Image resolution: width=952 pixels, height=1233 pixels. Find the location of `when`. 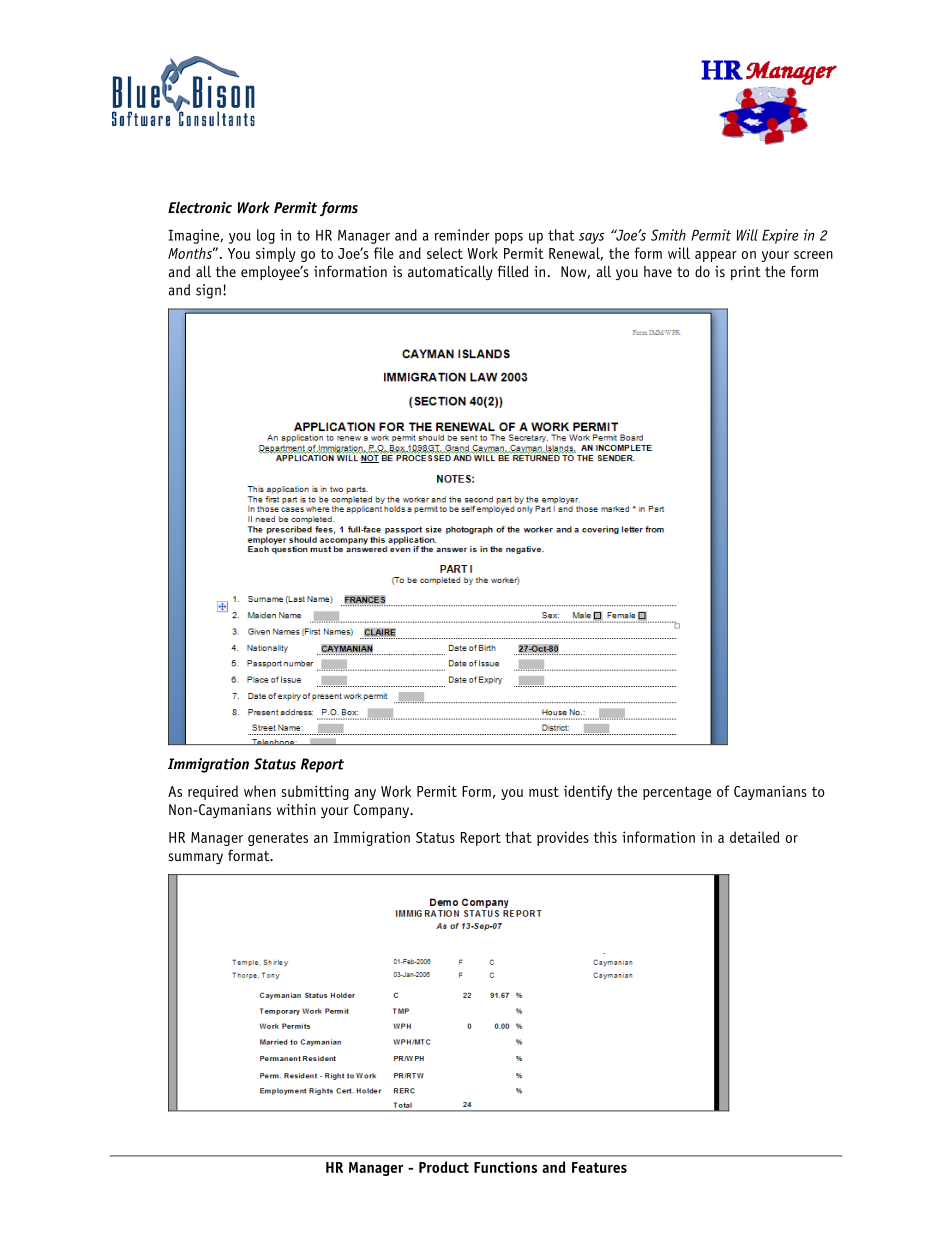

when is located at coordinates (260, 791).
